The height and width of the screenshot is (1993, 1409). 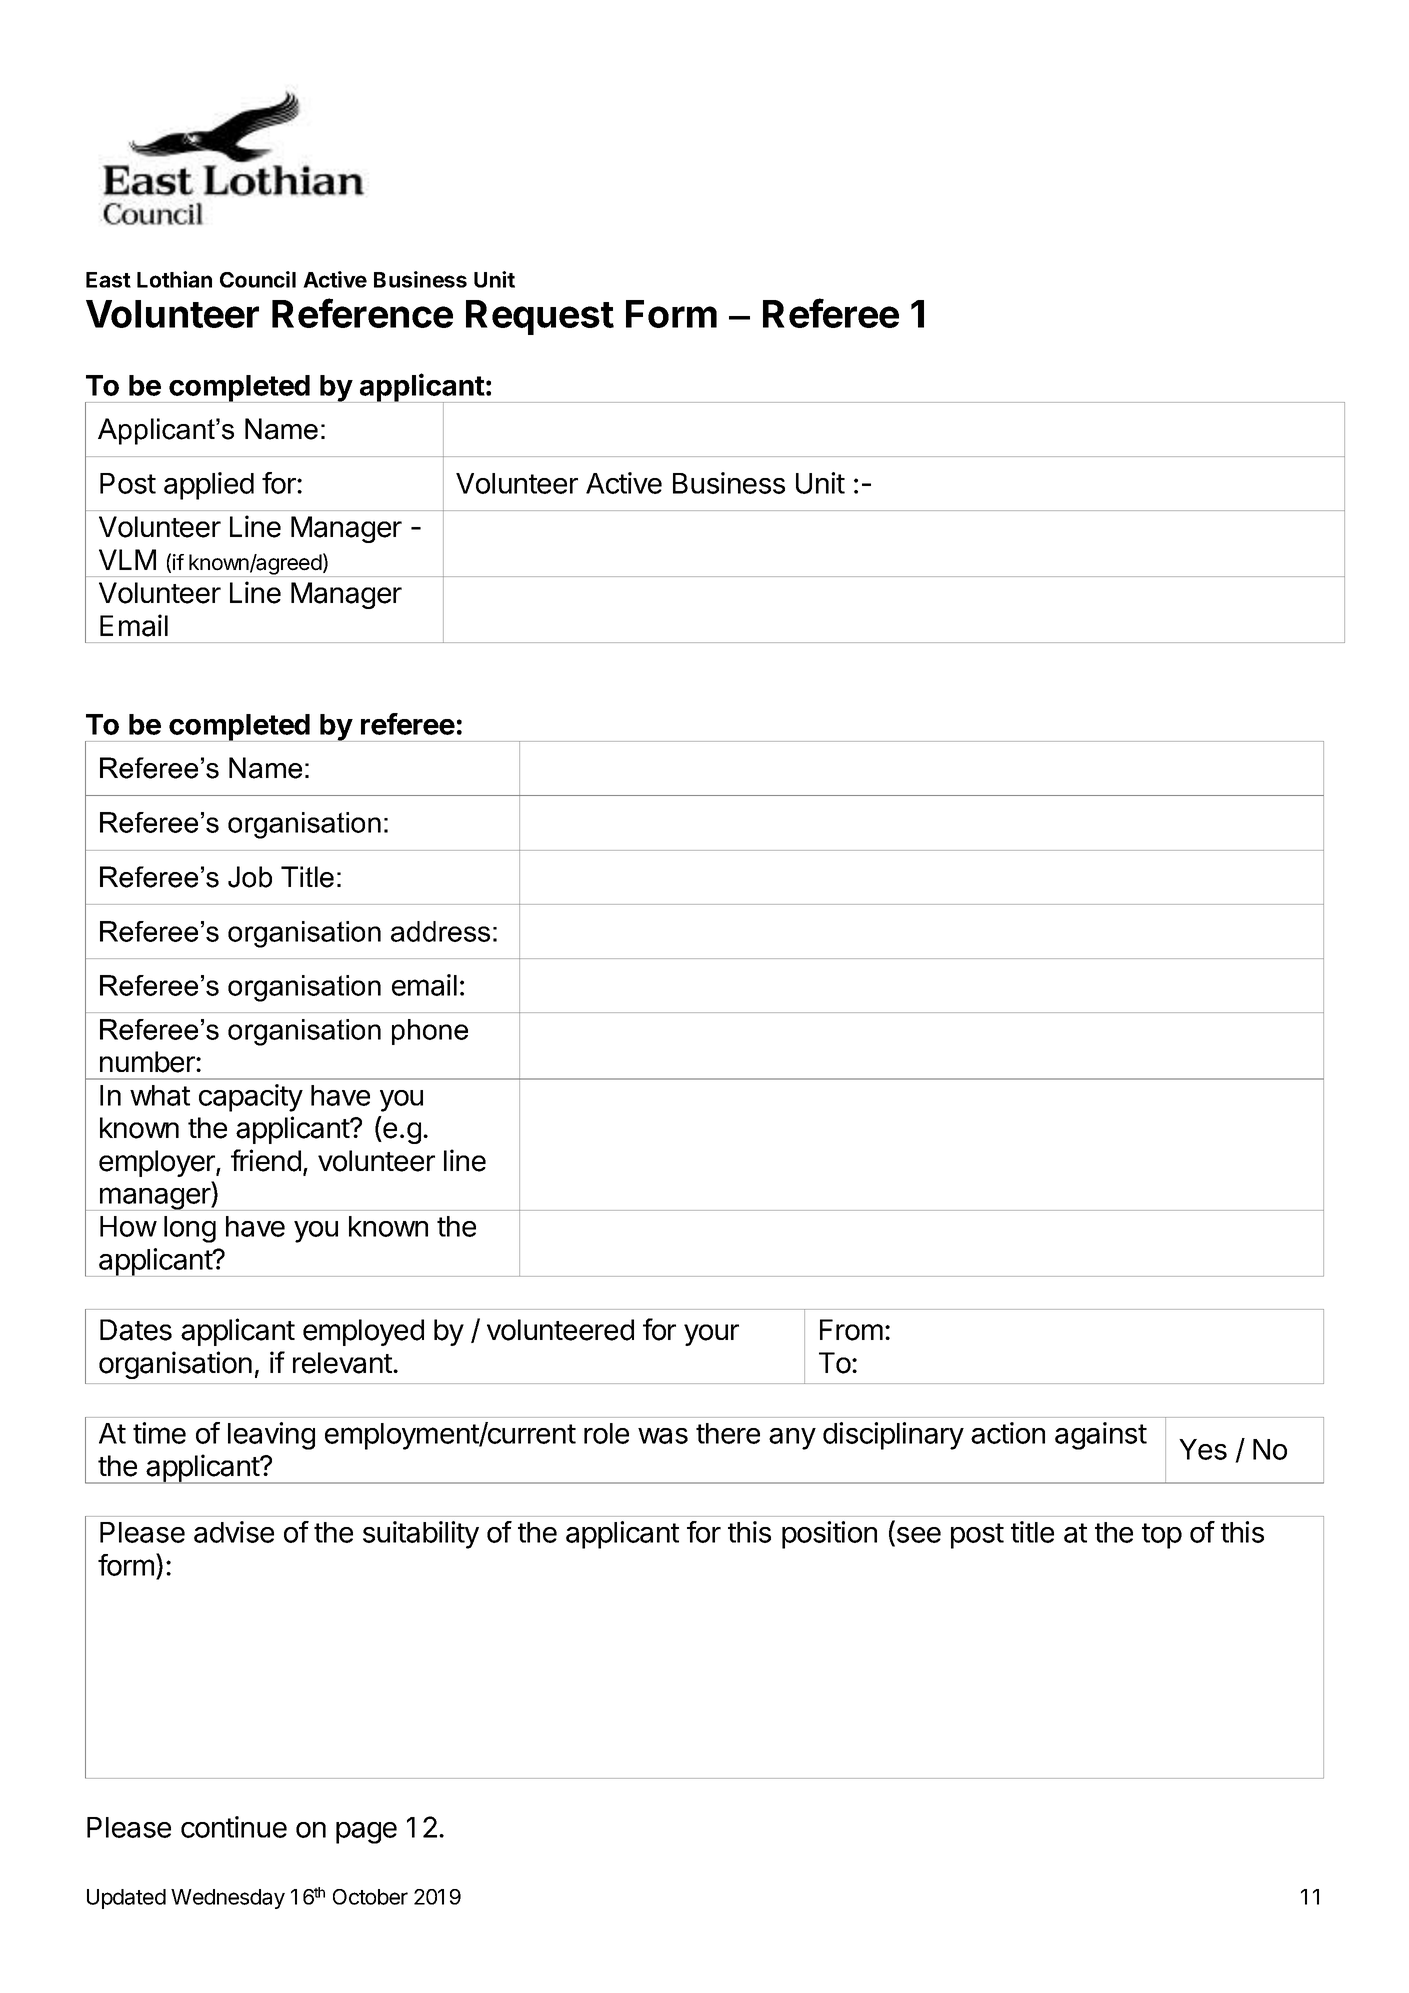 What do you see at coordinates (234, 1827) in the screenshot?
I see `continue` at bounding box center [234, 1827].
